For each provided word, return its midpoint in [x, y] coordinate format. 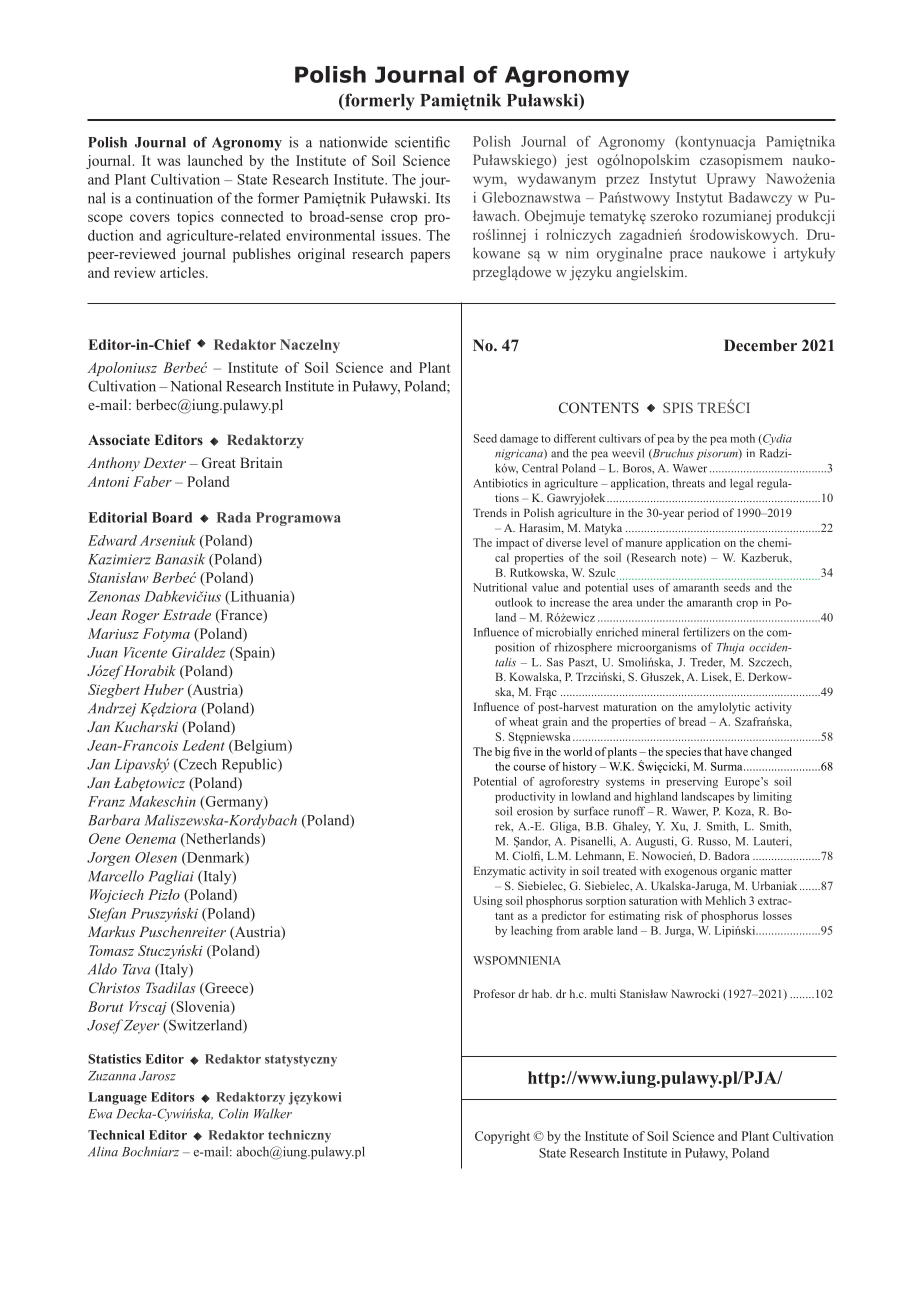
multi [603, 993]
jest [576, 161]
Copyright [502, 1137]
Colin [233, 1113]
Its [443, 198]
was [168, 162]
